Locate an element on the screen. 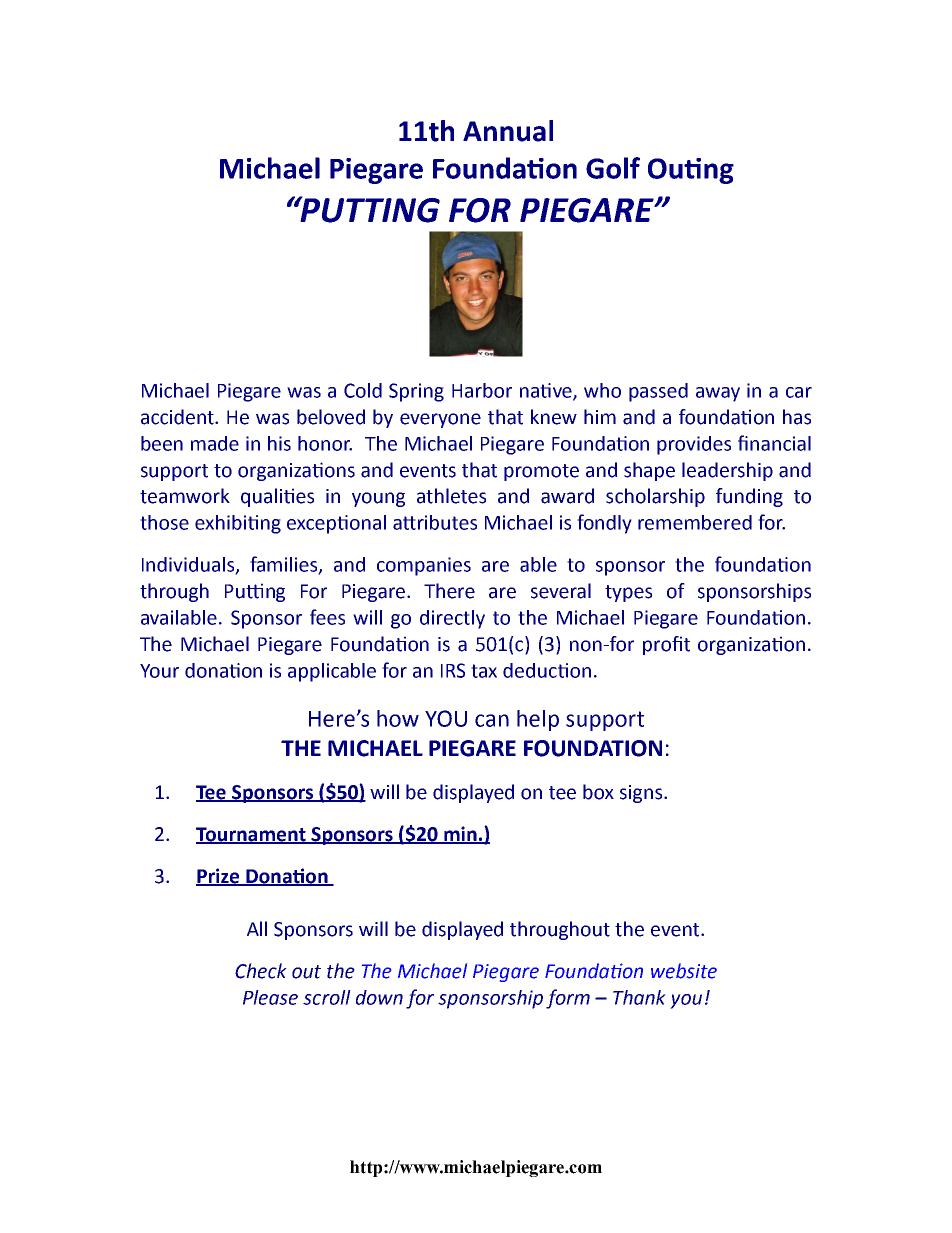 The height and width of the screenshot is (1233, 952). away is located at coordinates (718, 394).
